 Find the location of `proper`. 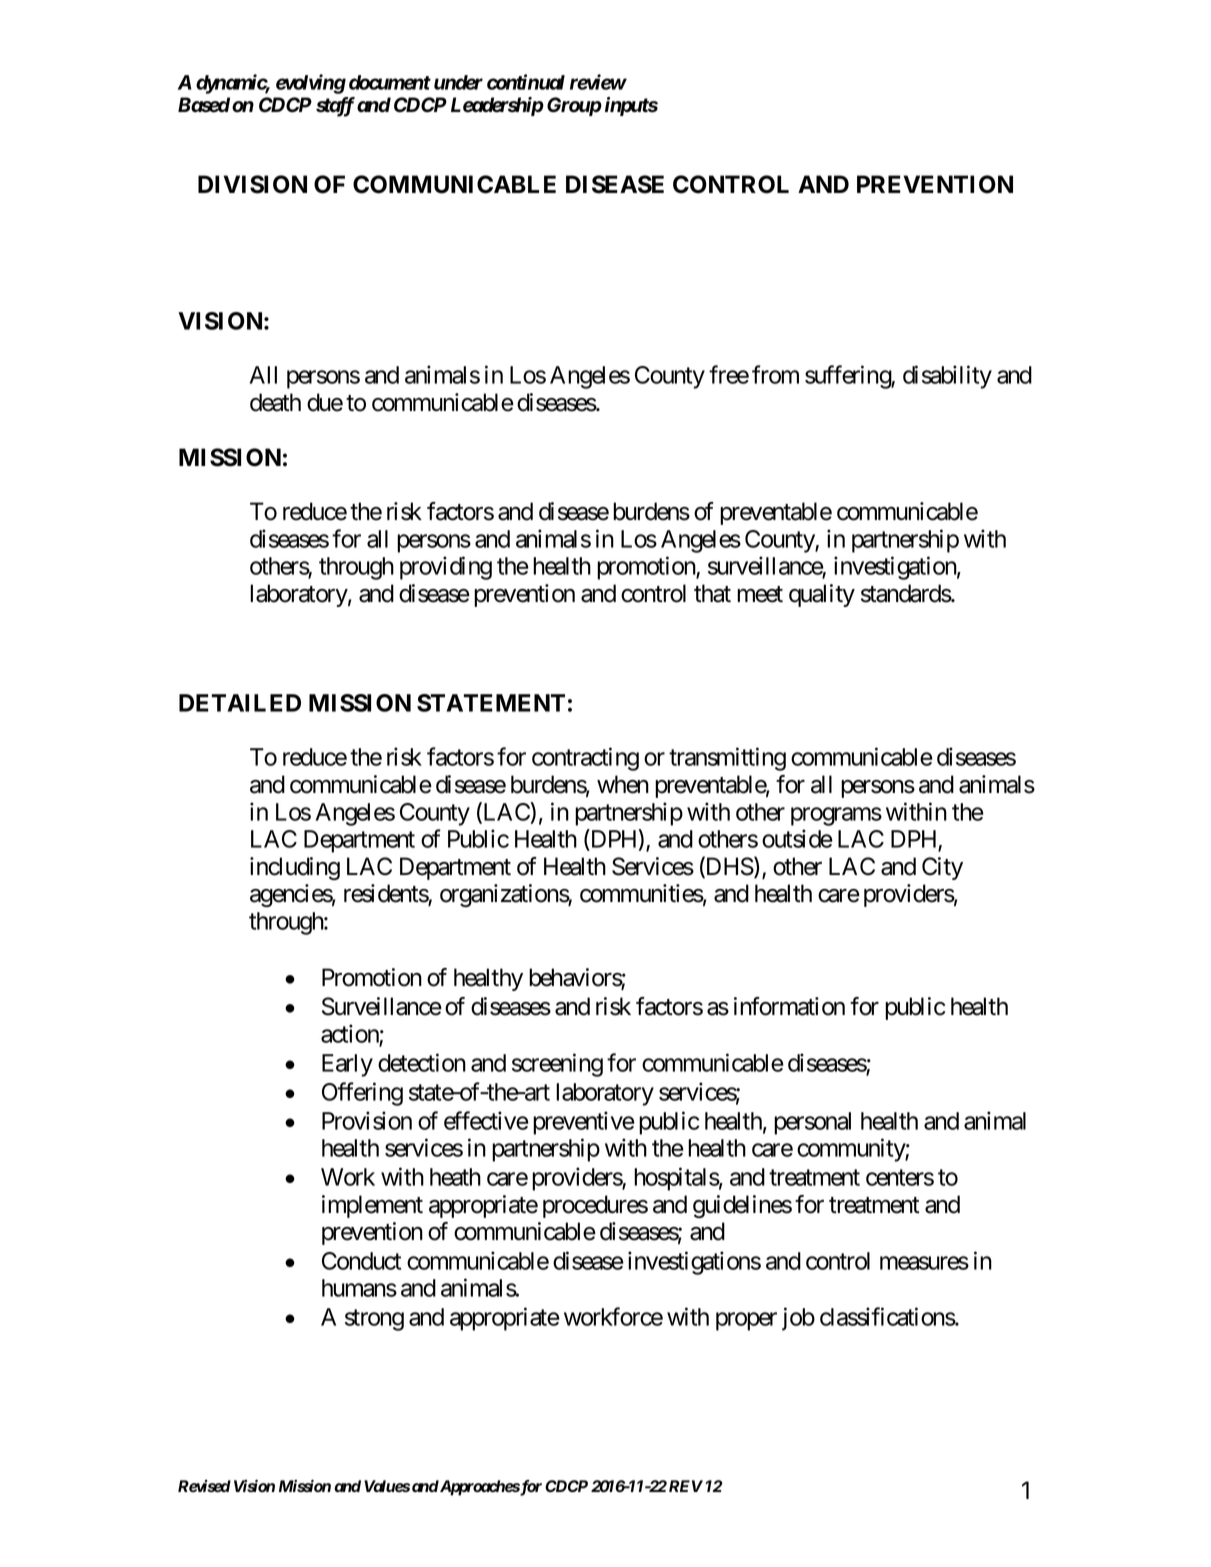

proper is located at coordinates (746, 1321).
